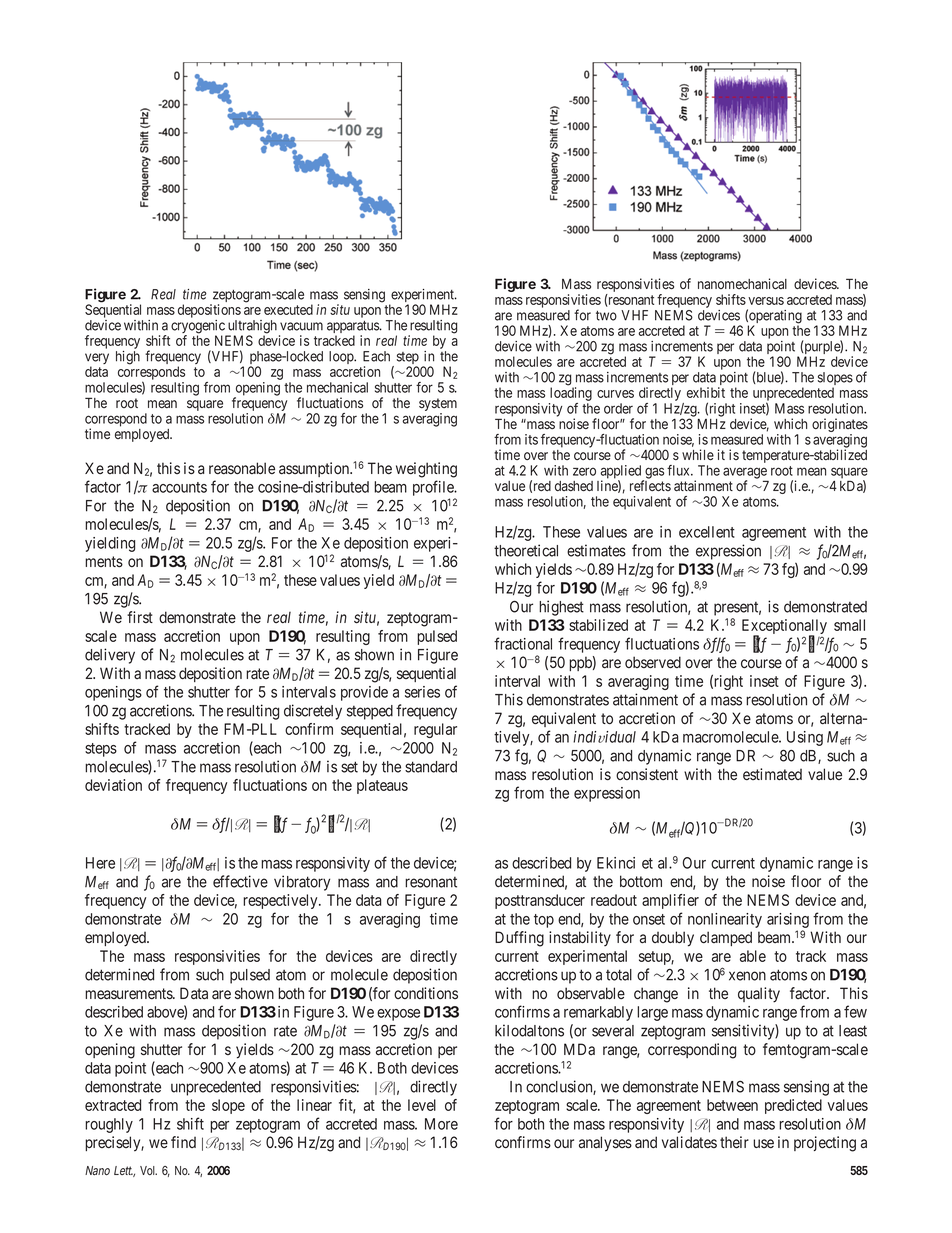 The image size is (952, 1233). I want to click on versus, so click(766, 301).
